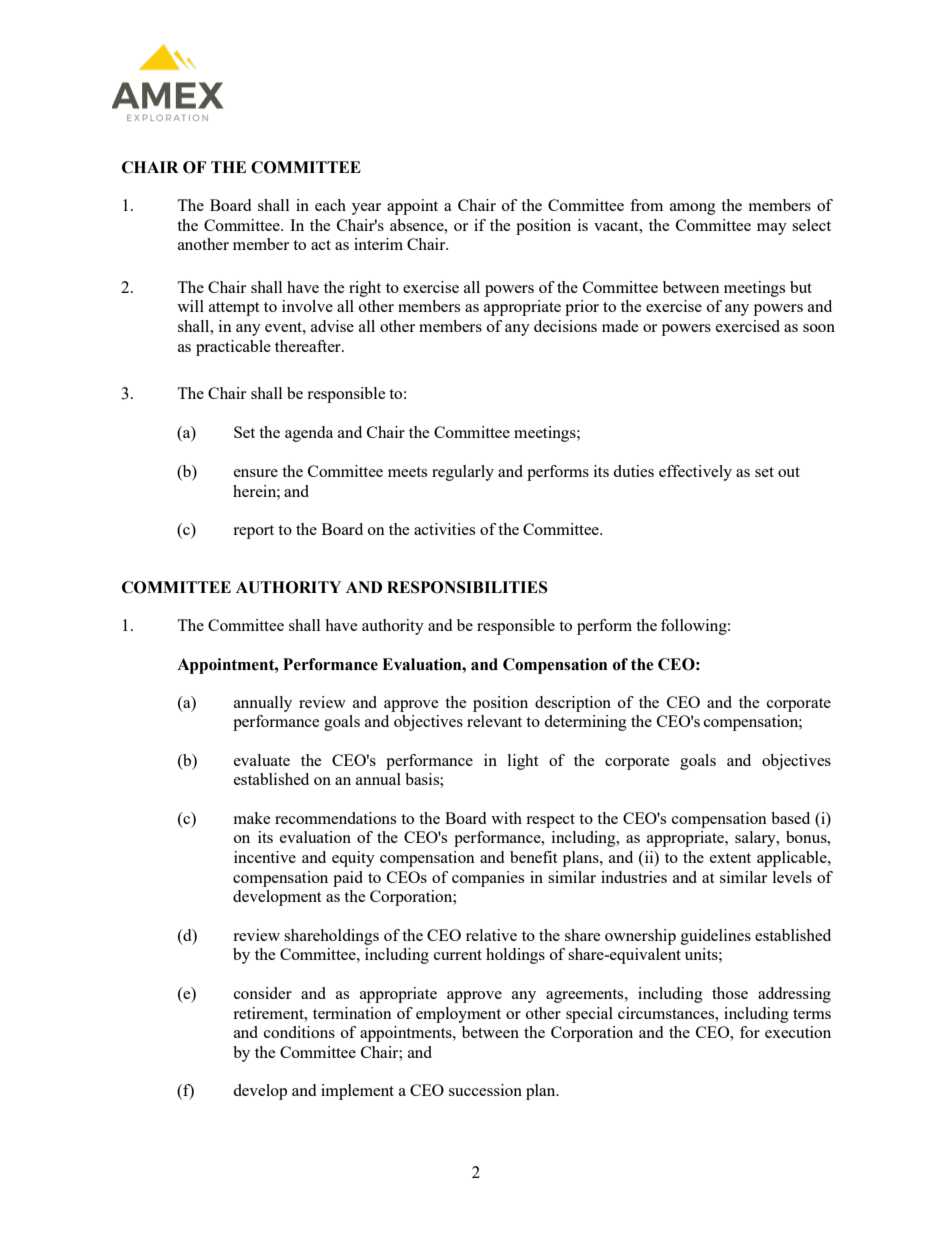 This screenshot has width=952, height=1233. Describe the element at coordinates (299, 1032) in the screenshot. I see `conditions` at that location.
